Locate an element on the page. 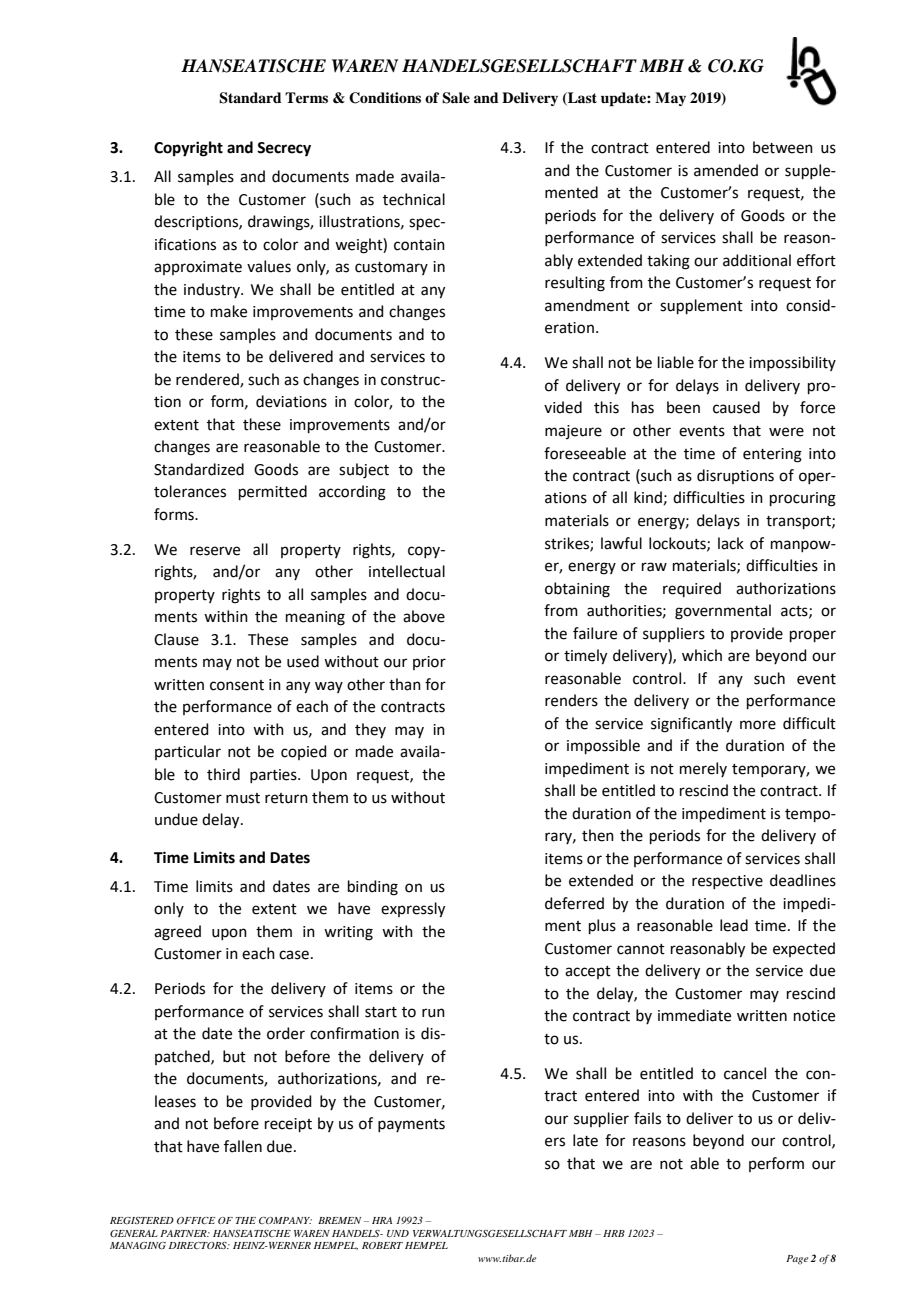 Image resolution: width=924 pixels, height=1308 pixels. majeure is located at coordinates (573, 432).
